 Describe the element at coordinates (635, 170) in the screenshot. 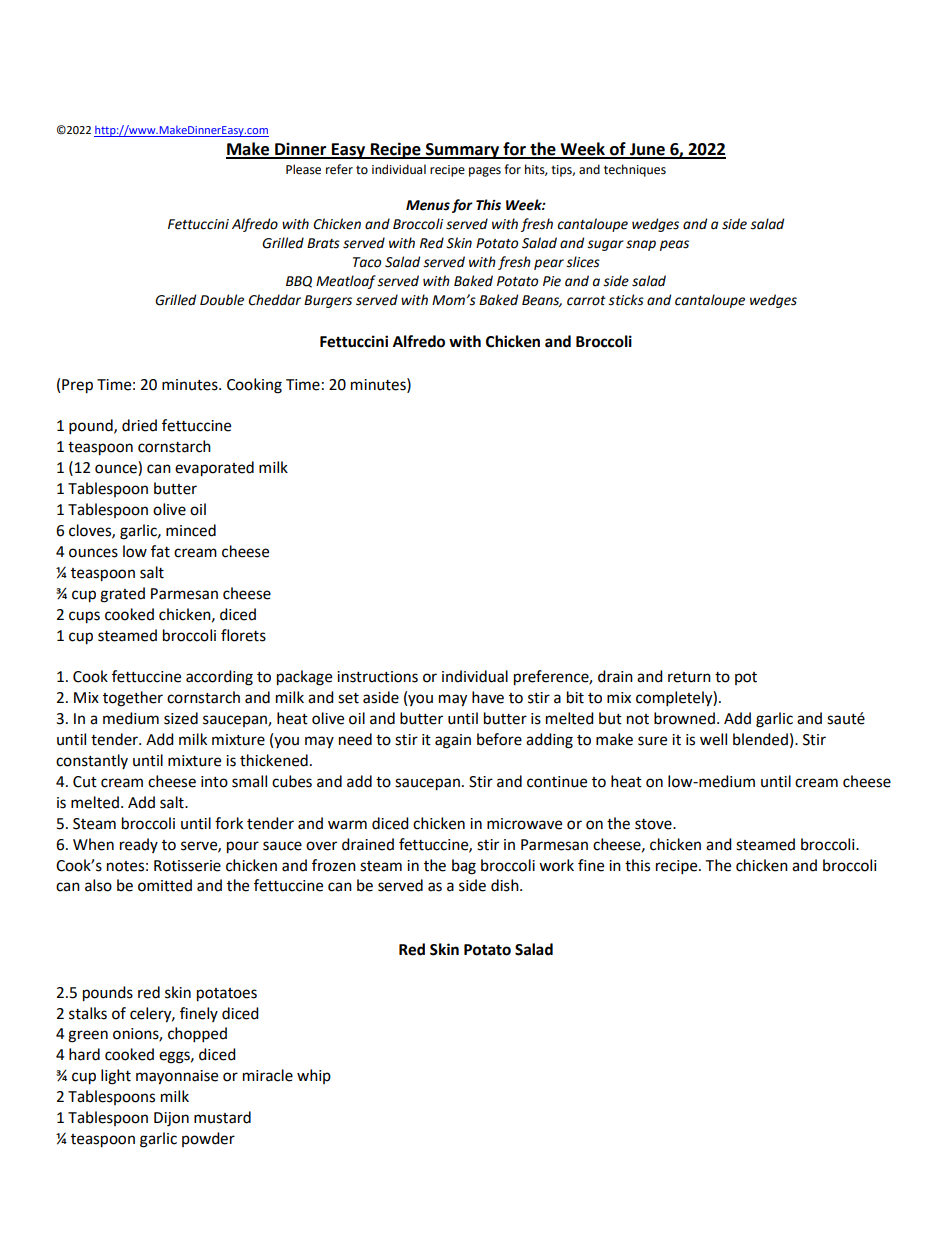

I see `techniques` at that location.
